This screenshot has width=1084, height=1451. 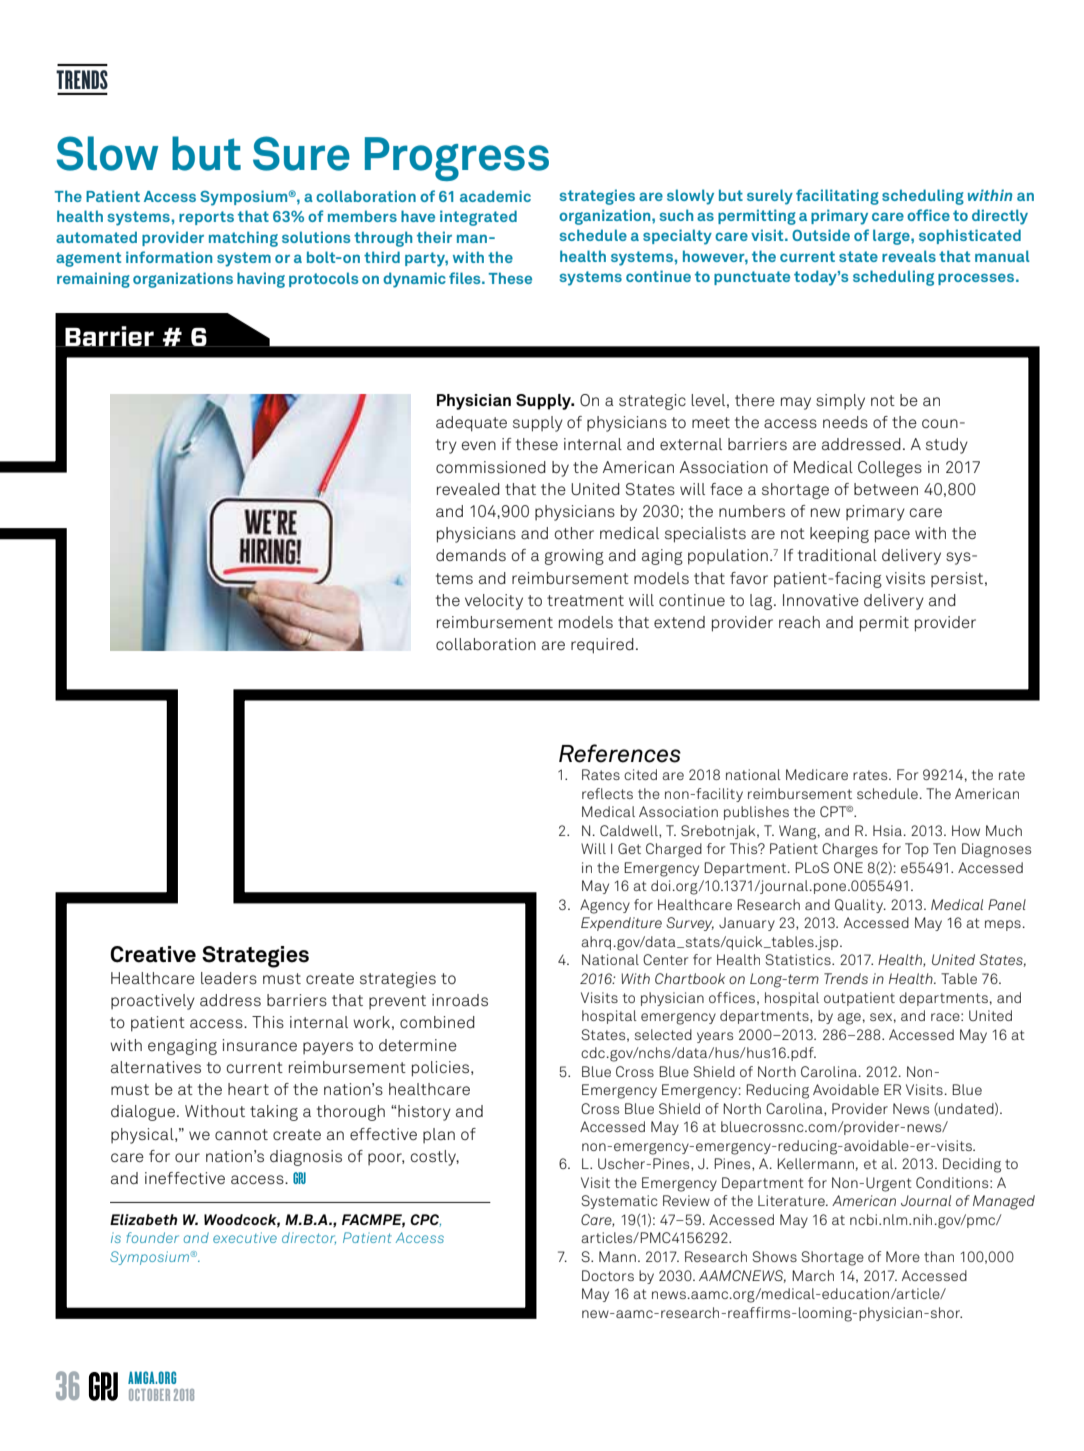 What do you see at coordinates (153, 954) in the screenshot?
I see `Creative` at bounding box center [153, 954].
